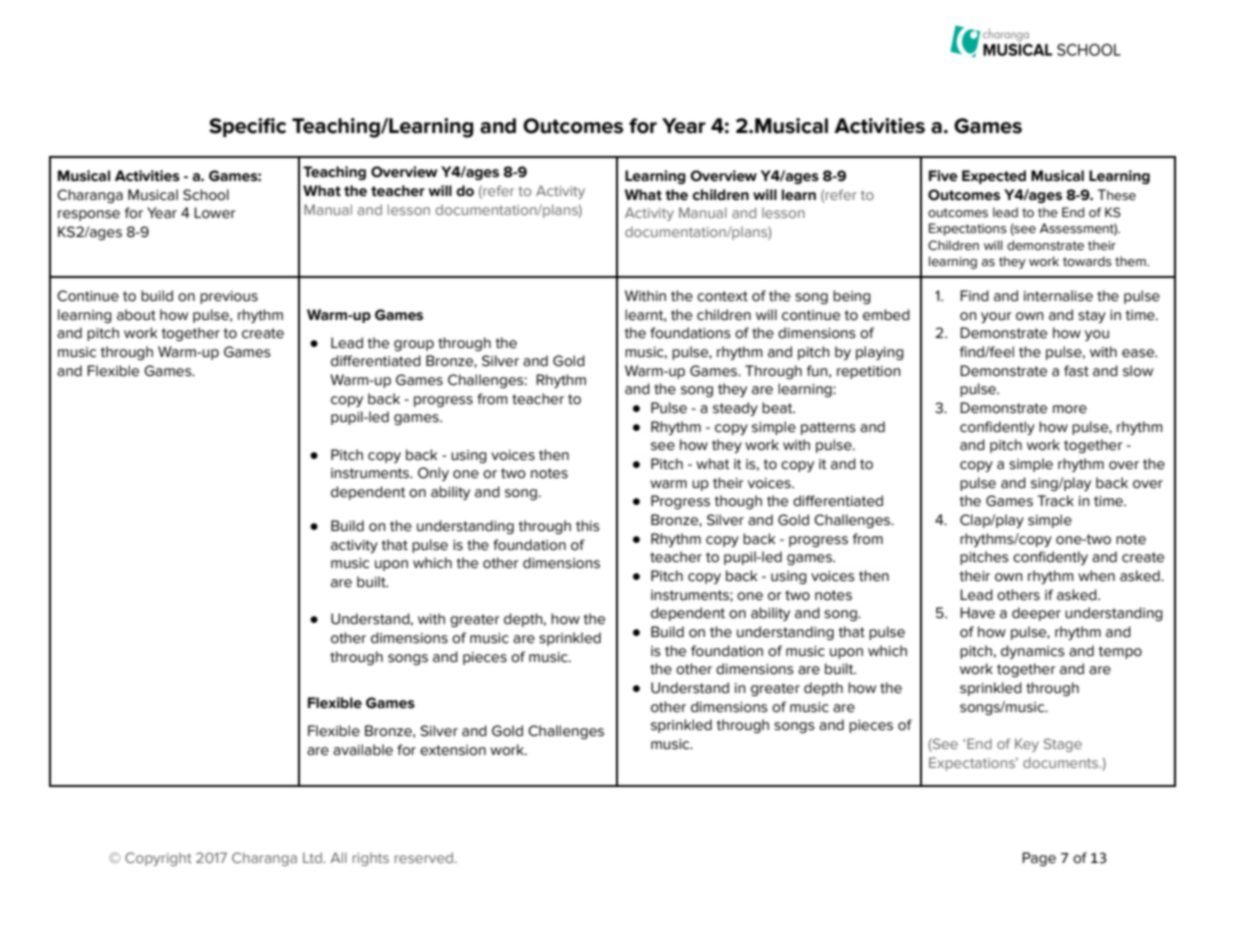 The height and width of the document is (952, 1233). I want to click on context, so click(722, 296).
